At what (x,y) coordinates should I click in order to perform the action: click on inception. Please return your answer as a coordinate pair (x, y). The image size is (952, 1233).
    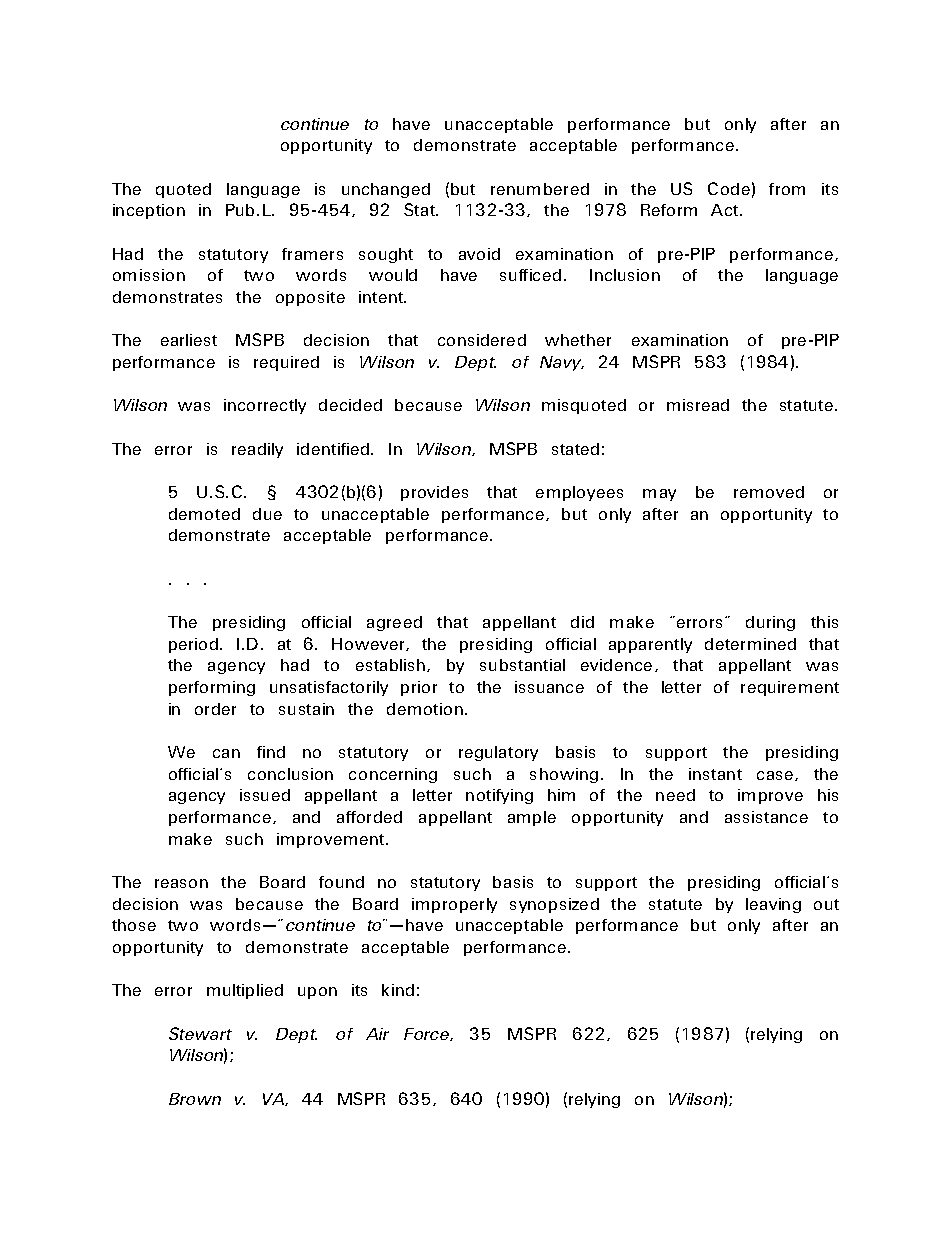
    Looking at the image, I should click on (149, 211).
